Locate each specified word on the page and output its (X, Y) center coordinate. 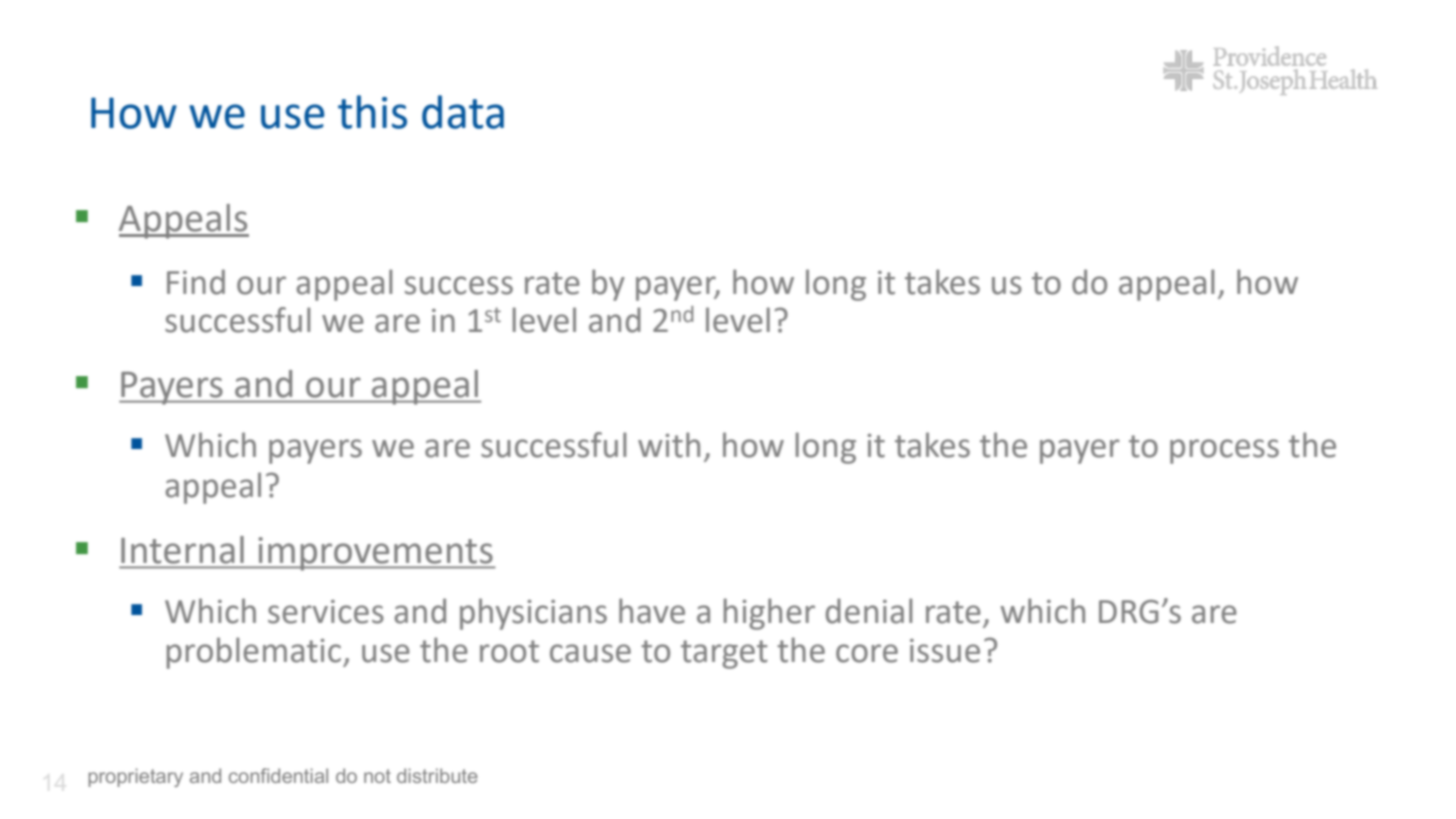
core (867, 653)
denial (869, 611)
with (669, 445)
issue (945, 651)
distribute (437, 775)
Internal (182, 550)
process (1224, 451)
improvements (375, 554)
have (652, 611)
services (326, 612)
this (372, 112)
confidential (278, 775)
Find (196, 282)
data (463, 112)
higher (769, 614)
